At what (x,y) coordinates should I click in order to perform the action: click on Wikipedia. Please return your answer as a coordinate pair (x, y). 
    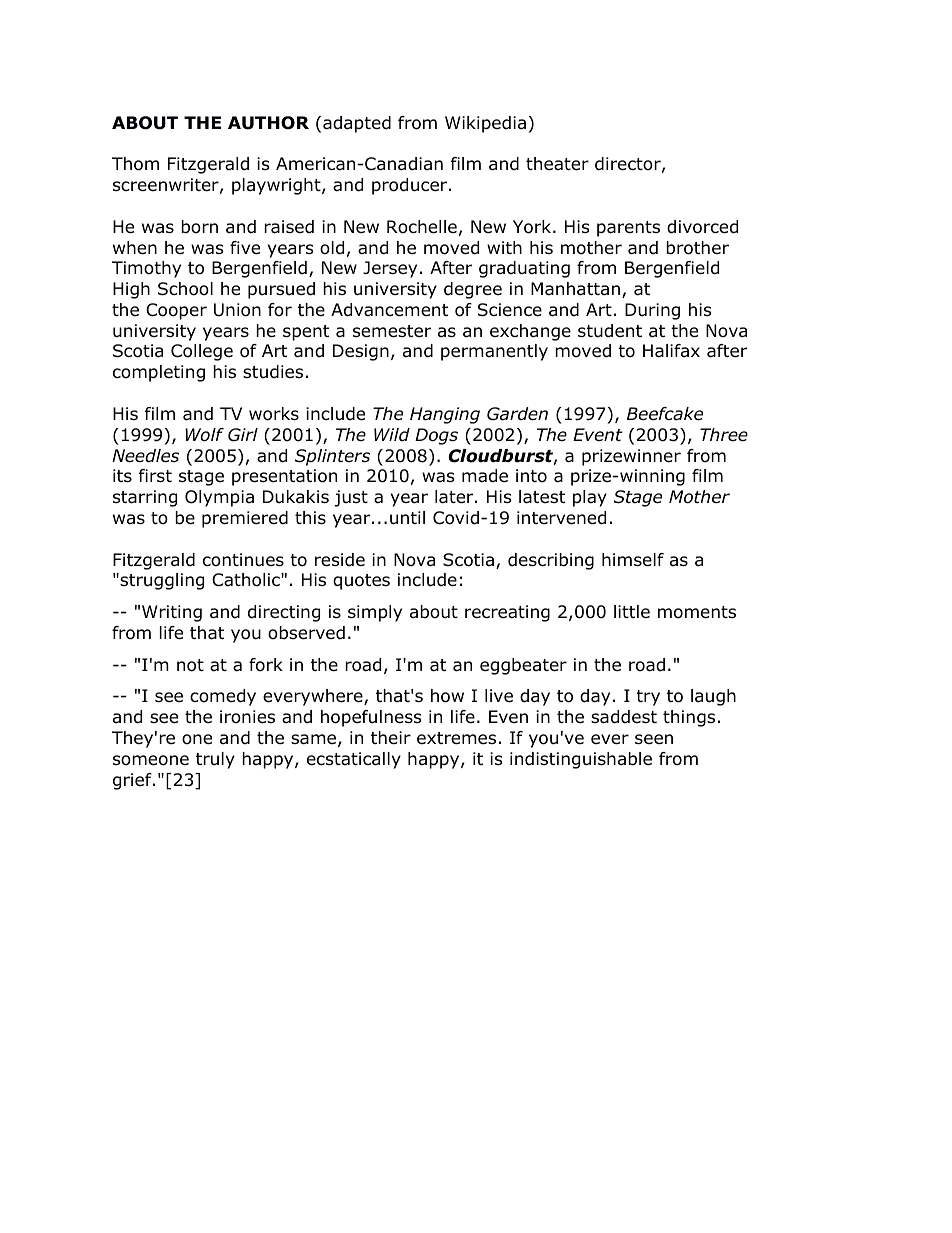
    Looking at the image, I should click on (485, 124).
